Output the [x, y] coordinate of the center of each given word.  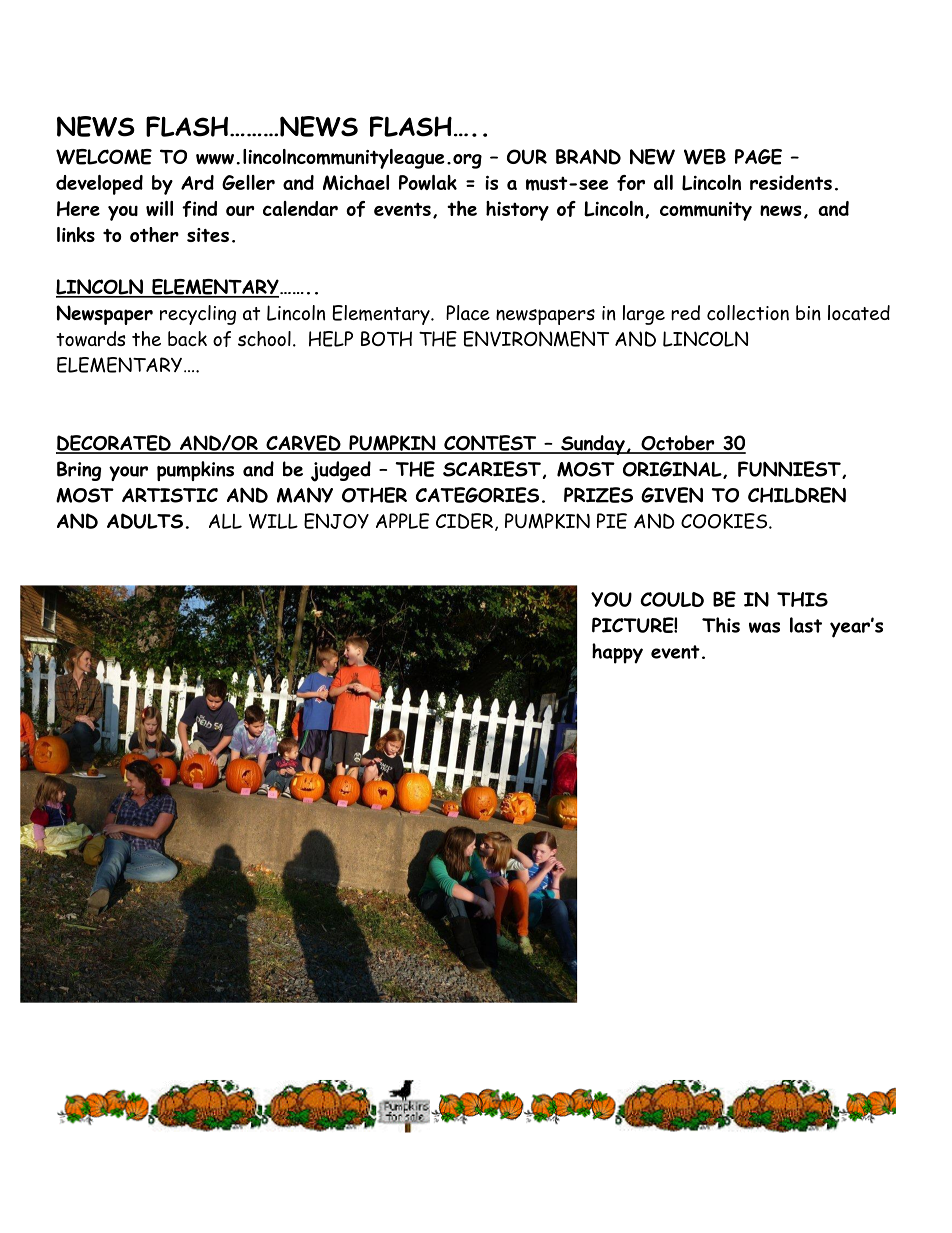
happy [617, 653]
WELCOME [104, 157]
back [187, 338]
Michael [356, 182]
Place [468, 313]
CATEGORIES [477, 495]
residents [791, 182]
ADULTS [145, 521]
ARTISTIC [170, 495]
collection [748, 313]
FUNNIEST [790, 470]
